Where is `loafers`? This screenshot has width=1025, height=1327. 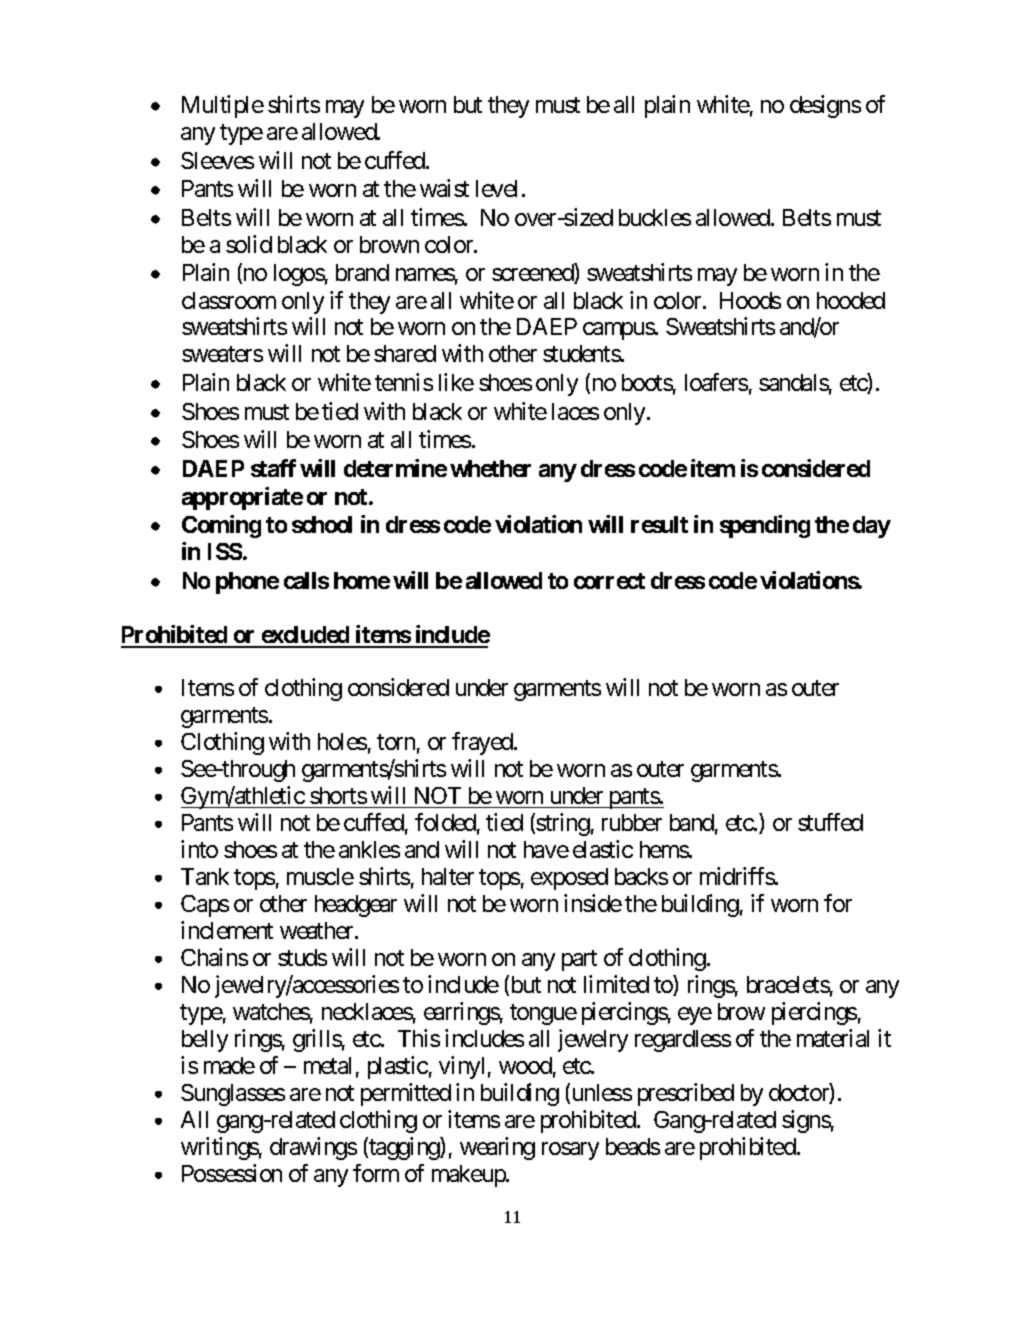 loafers is located at coordinates (716, 382).
